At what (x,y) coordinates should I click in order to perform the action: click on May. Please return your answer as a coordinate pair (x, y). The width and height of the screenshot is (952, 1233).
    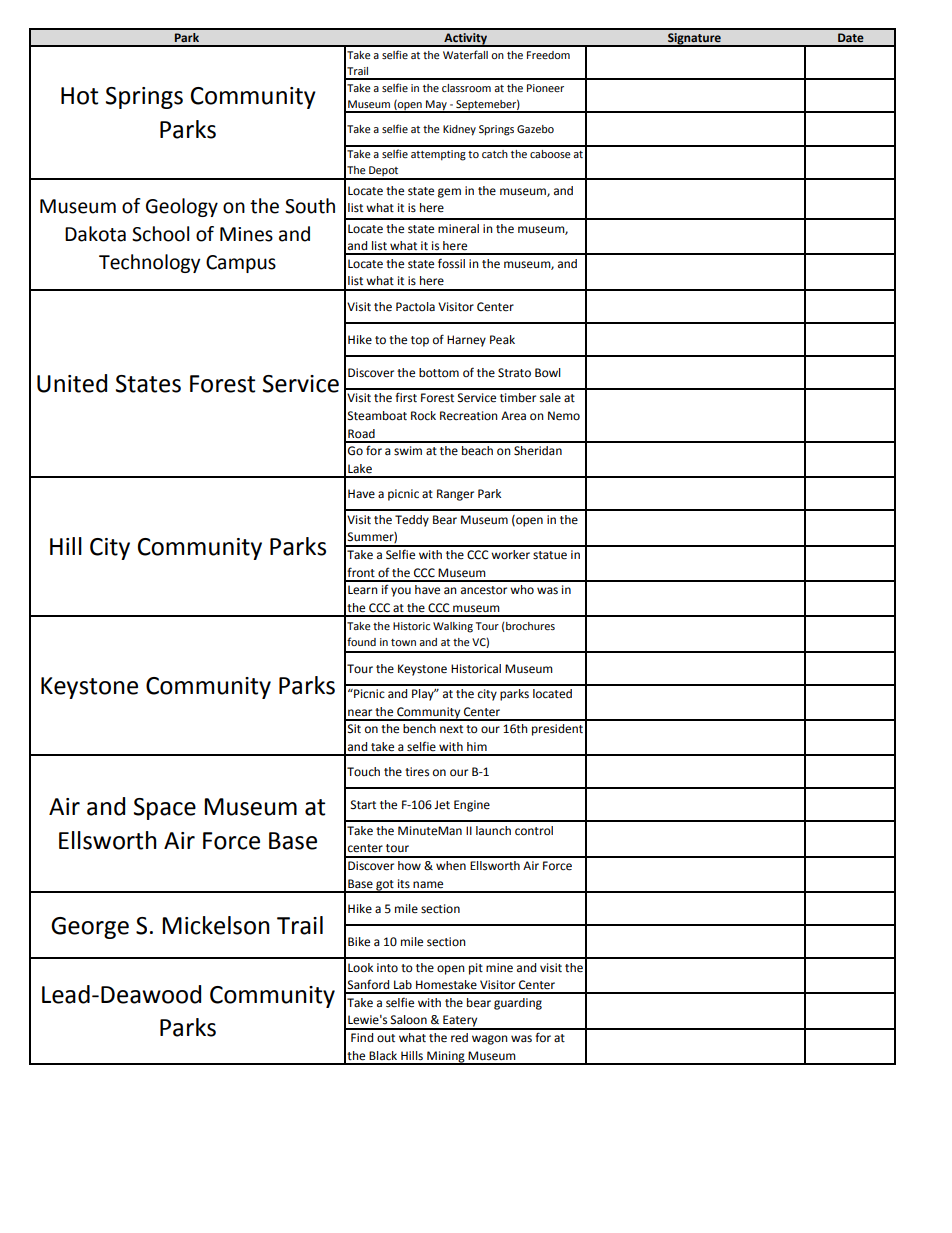
    Looking at the image, I should click on (436, 106).
